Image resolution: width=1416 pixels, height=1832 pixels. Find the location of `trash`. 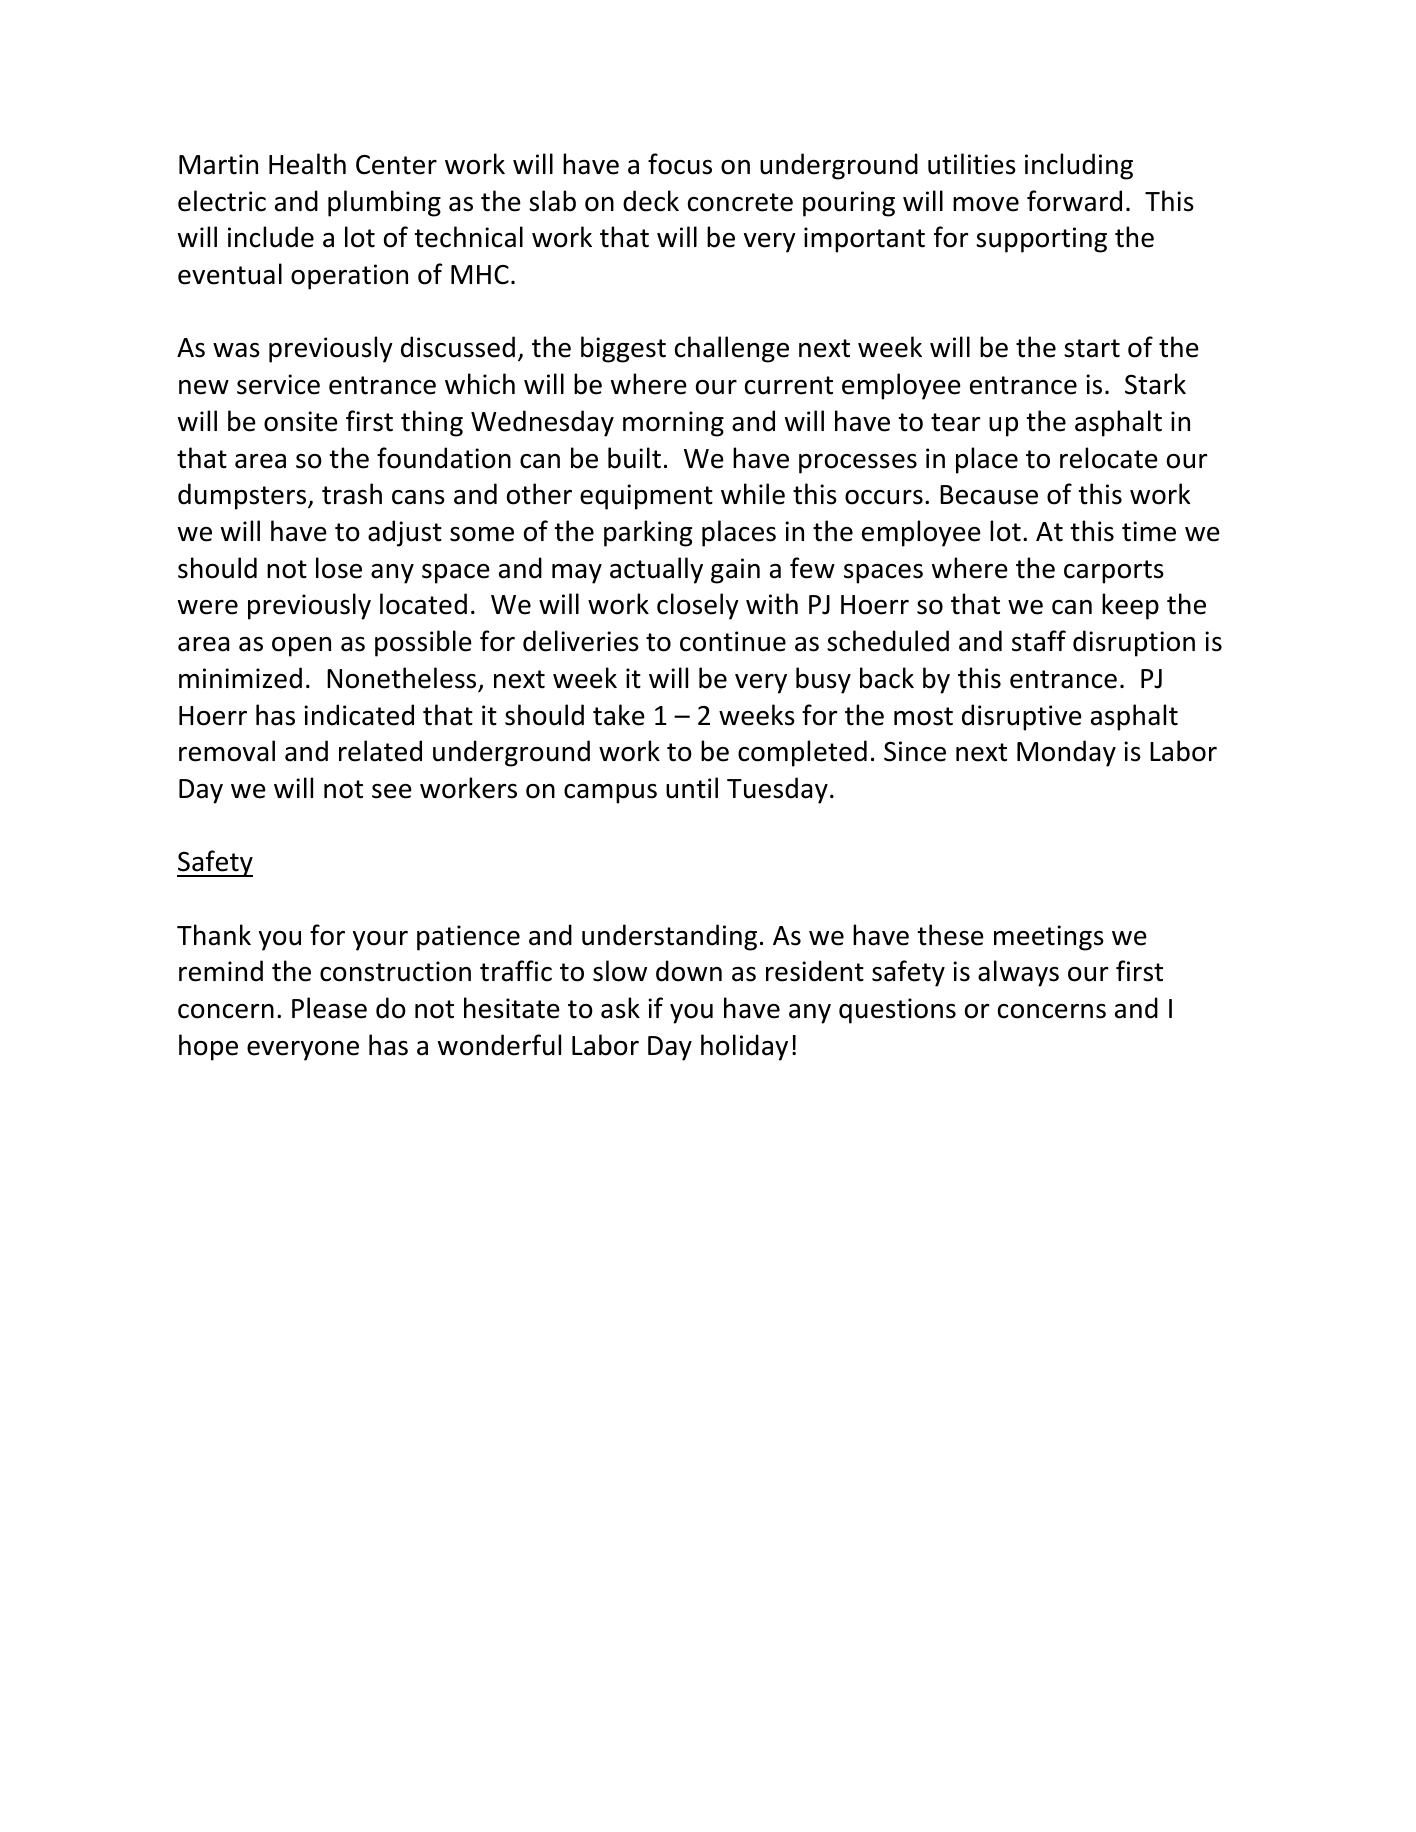

trash is located at coordinates (352, 494).
